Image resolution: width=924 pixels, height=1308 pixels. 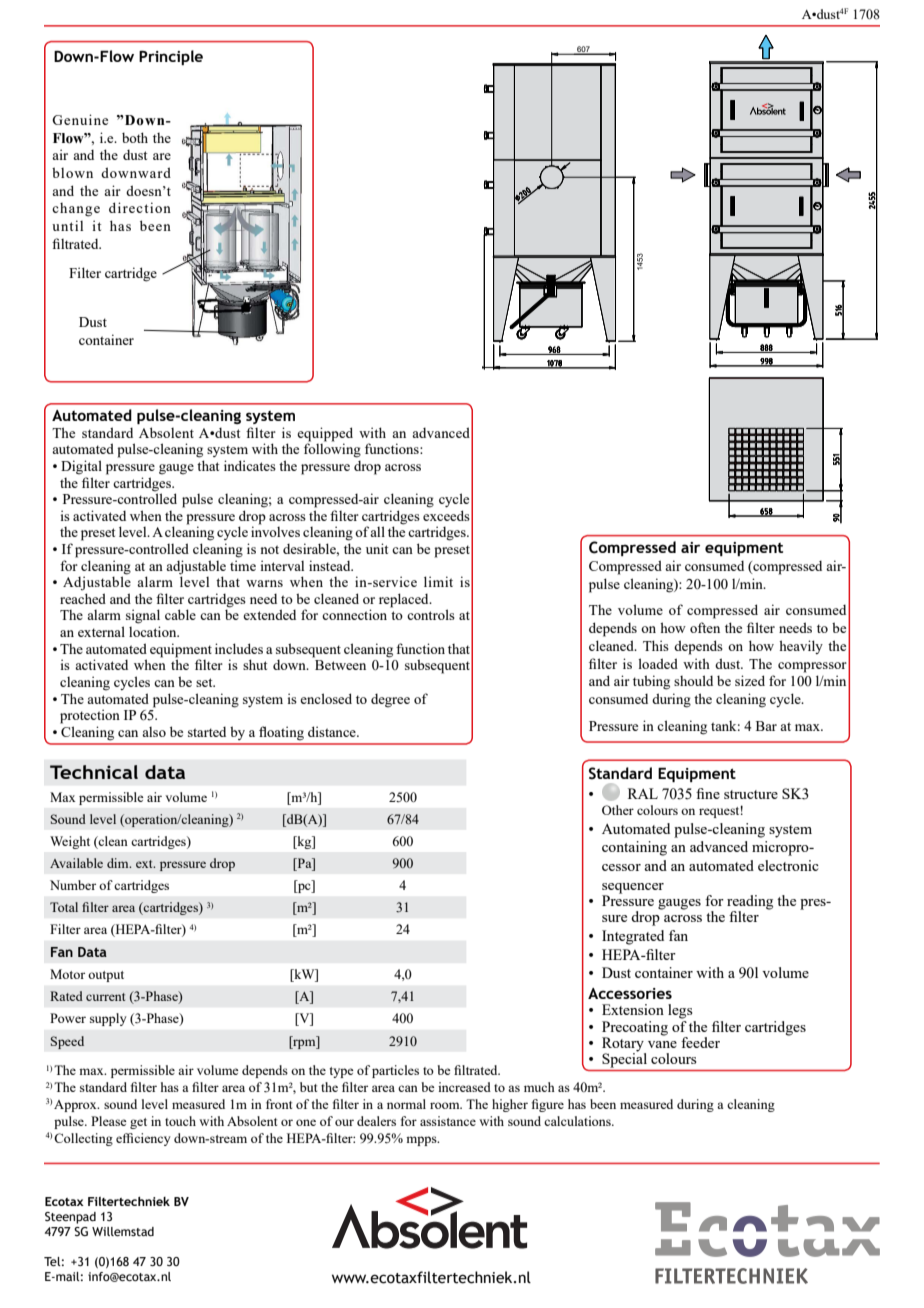 What do you see at coordinates (656, 645) in the screenshot?
I see `This` at bounding box center [656, 645].
